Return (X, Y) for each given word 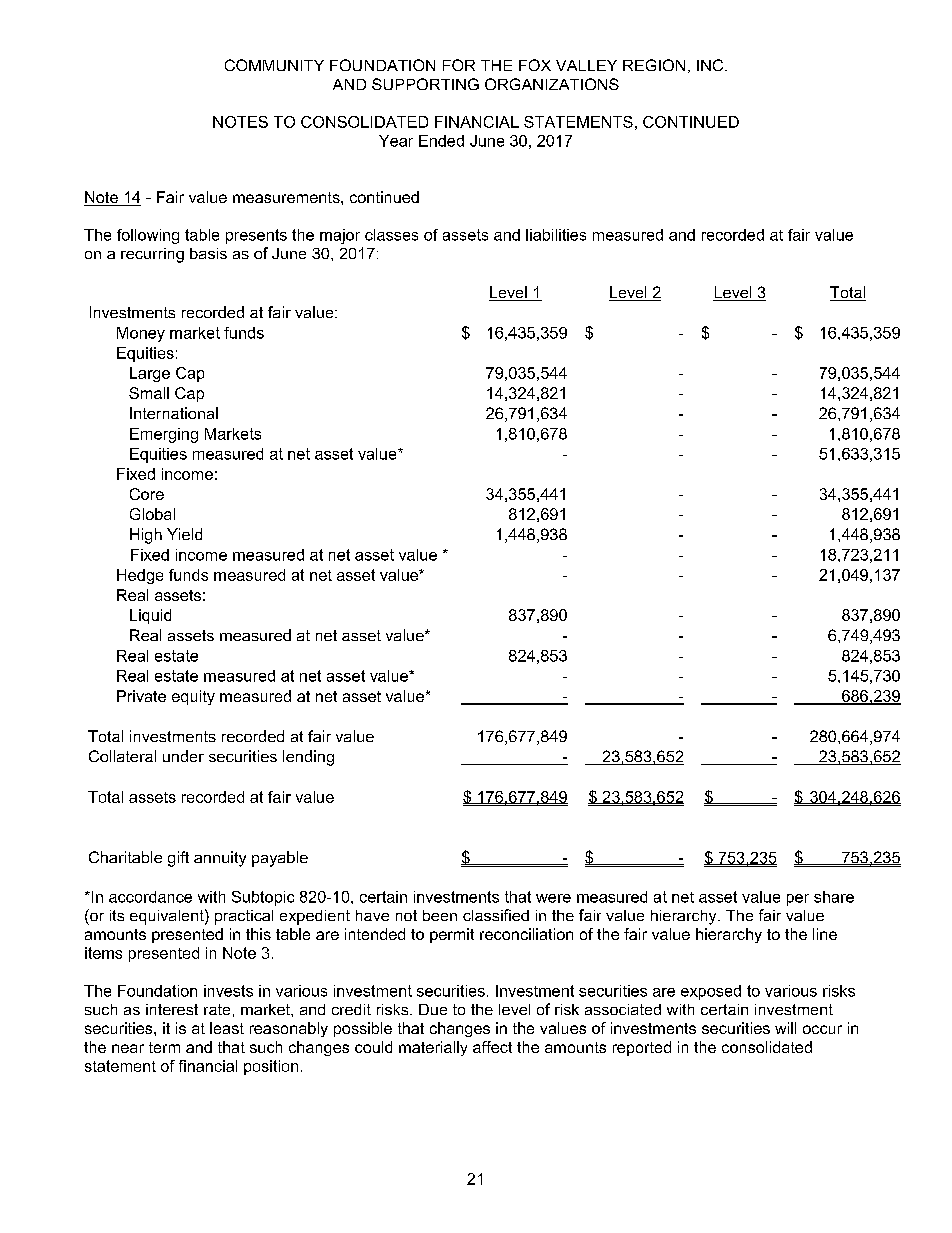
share (834, 897)
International (174, 413)
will (785, 1028)
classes (391, 235)
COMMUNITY (274, 65)
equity (193, 697)
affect (492, 1047)
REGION (654, 65)
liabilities (556, 235)
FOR (459, 65)
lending (308, 758)
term (164, 1047)
